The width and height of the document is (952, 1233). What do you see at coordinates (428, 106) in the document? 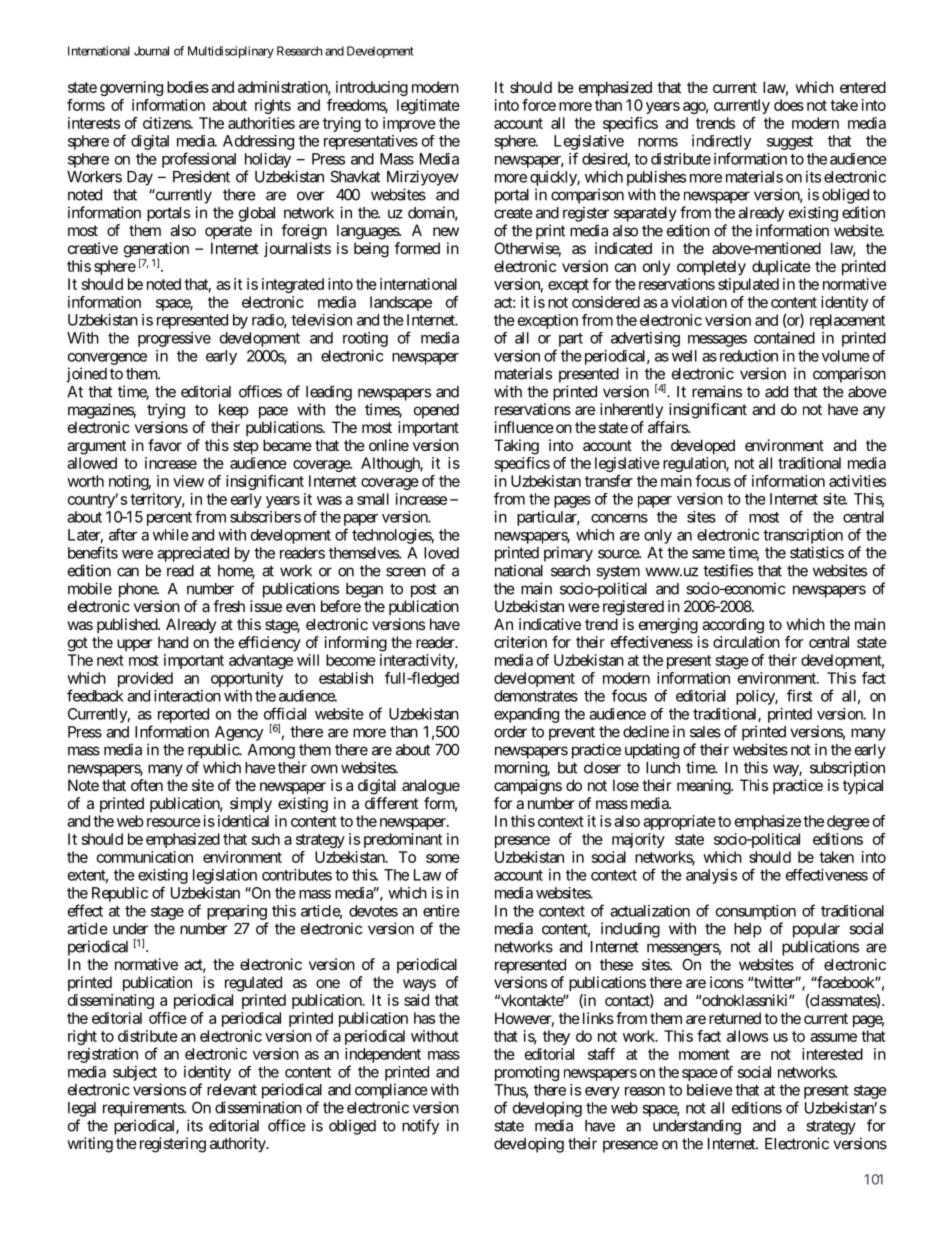
I see `legitimate` at bounding box center [428, 106].
